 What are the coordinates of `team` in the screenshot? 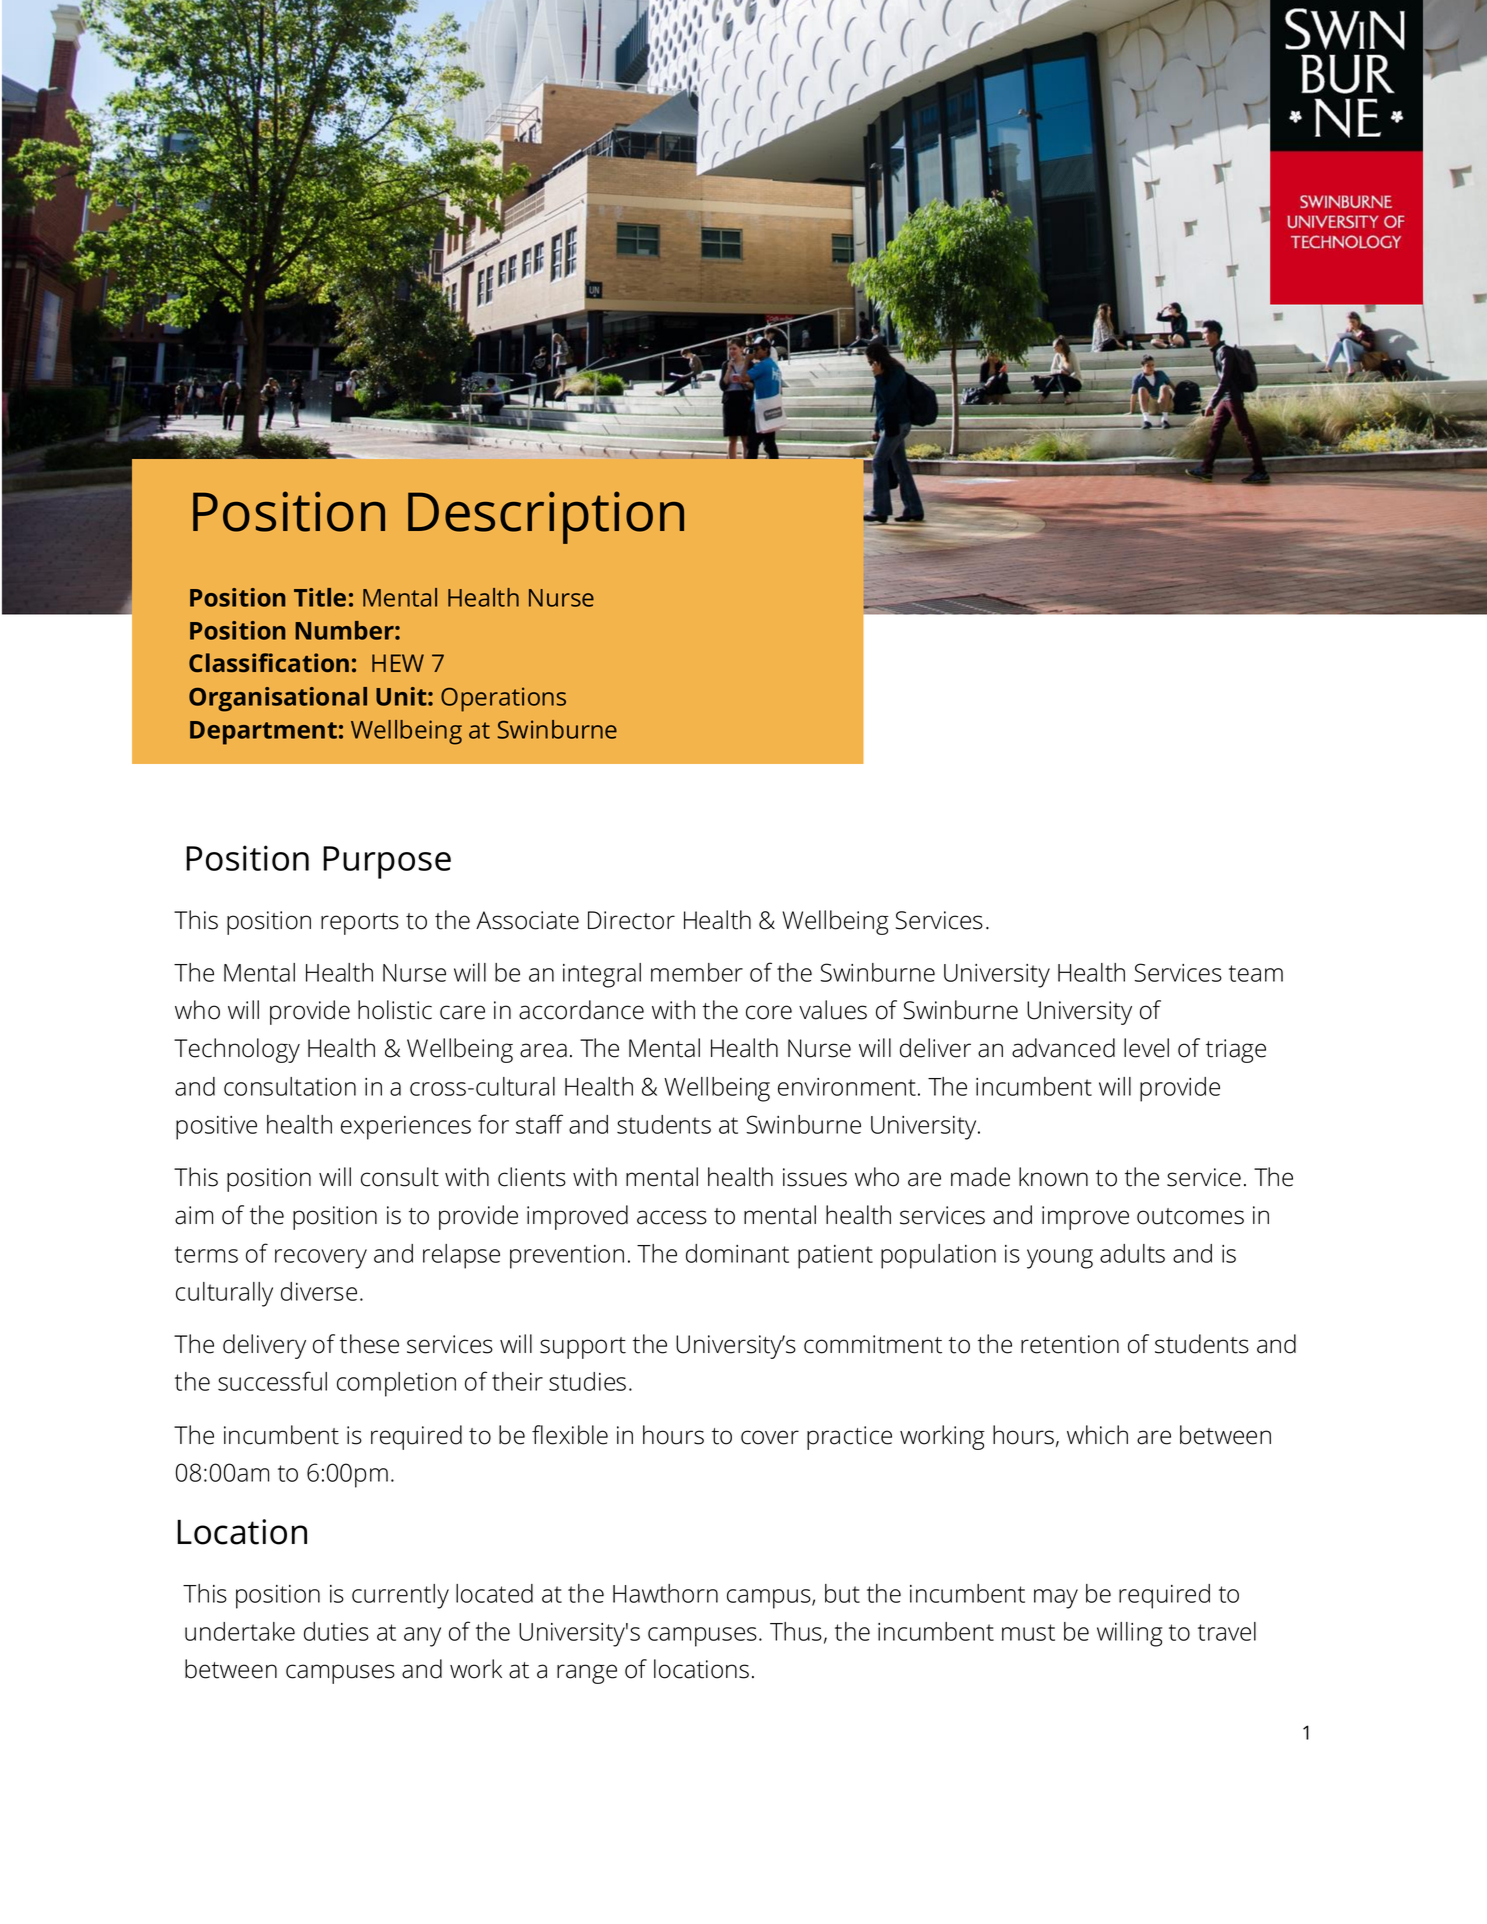 It's located at (1256, 973).
